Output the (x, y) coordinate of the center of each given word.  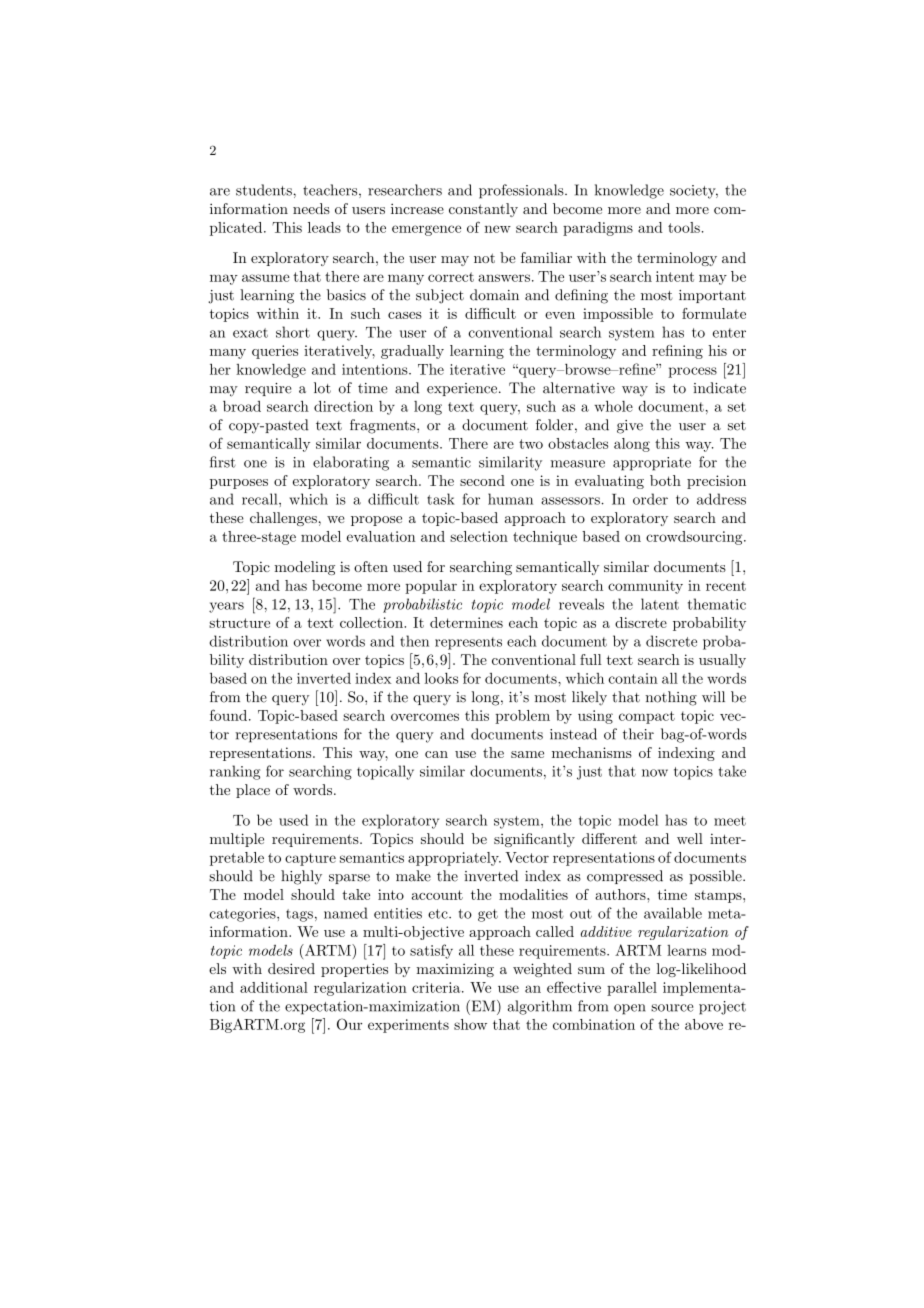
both (665, 480)
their (638, 734)
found (230, 715)
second (482, 480)
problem (522, 717)
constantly (483, 210)
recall (261, 499)
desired (291, 968)
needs (311, 208)
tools (684, 227)
